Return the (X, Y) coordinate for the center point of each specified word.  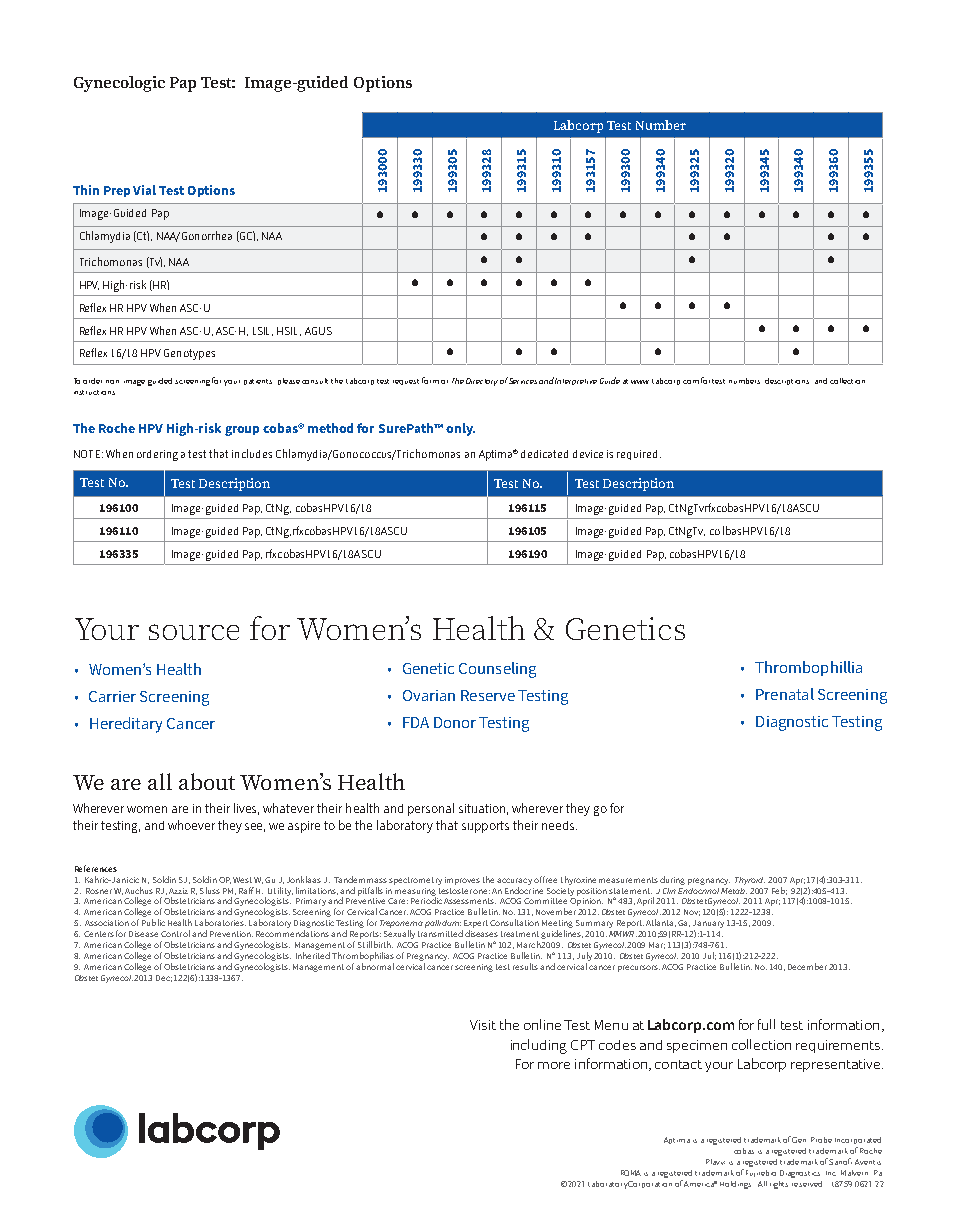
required (637, 455)
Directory (482, 382)
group (242, 431)
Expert (475, 925)
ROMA (631, 1173)
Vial (144, 190)
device (588, 454)
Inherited (313, 955)
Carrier (112, 696)
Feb (779, 891)
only (460, 429)
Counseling (497, 670)
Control (175, 933)
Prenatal (785, 694)
